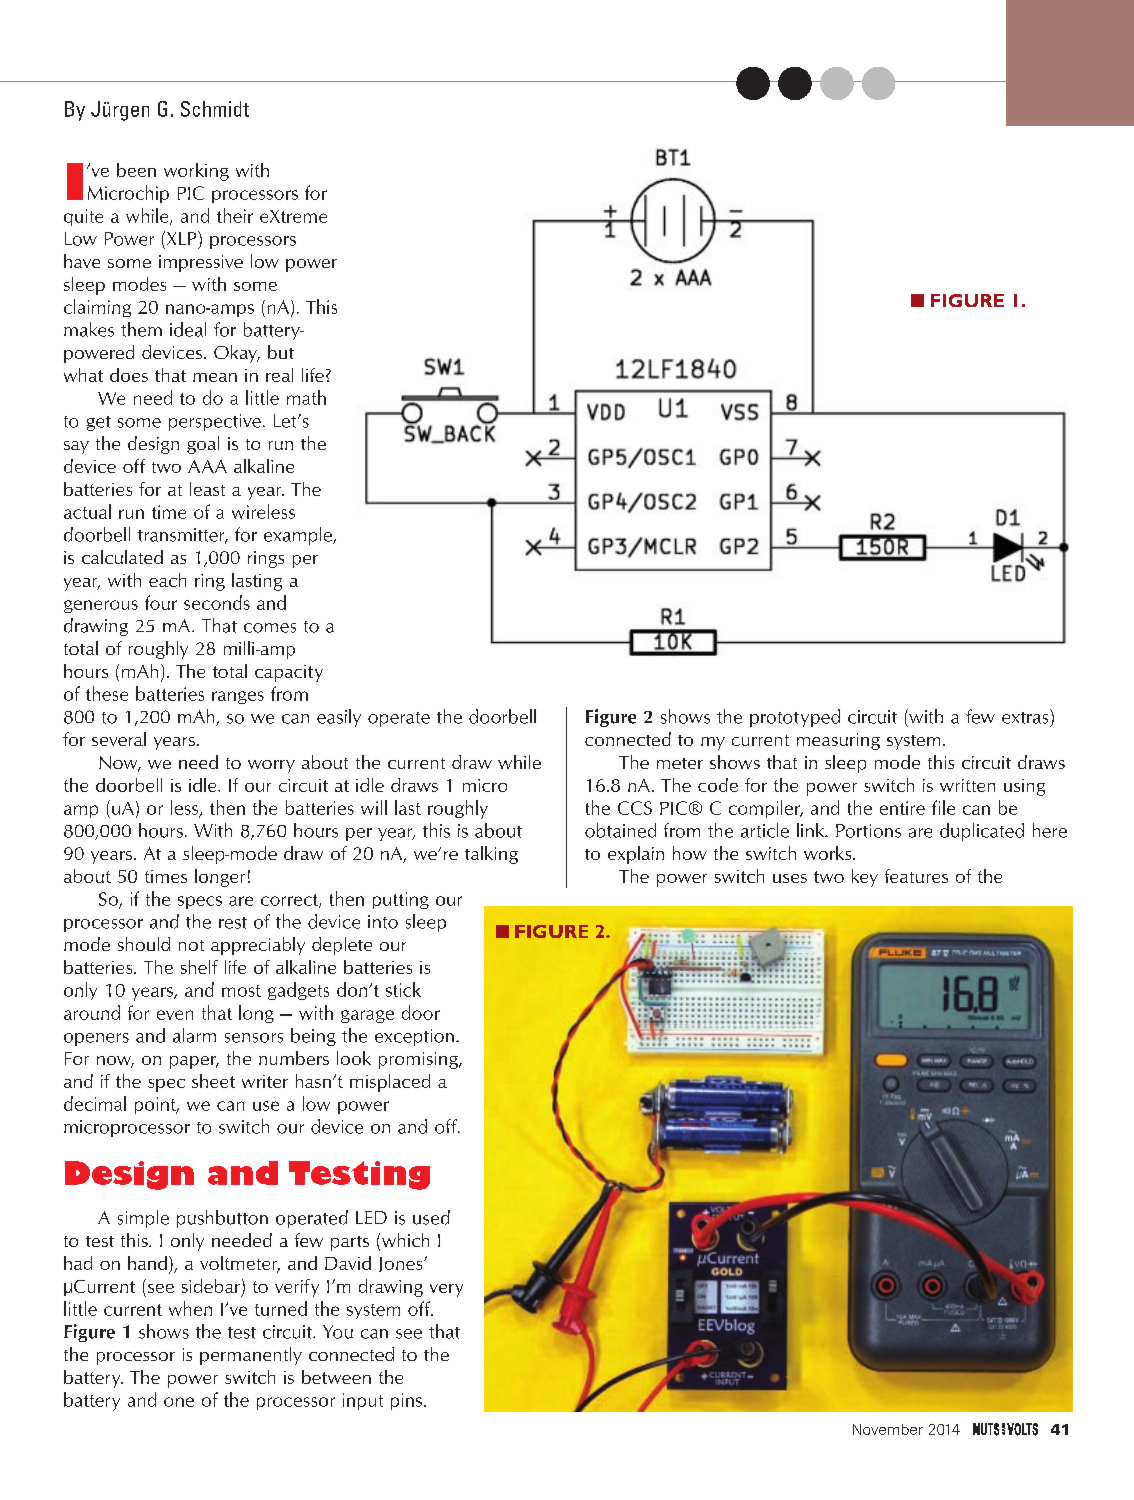 This screenshot has width=1134, height=1500. Describe the element at coordinates (888, 1429) in the screenshot. I see `November` at that location.
